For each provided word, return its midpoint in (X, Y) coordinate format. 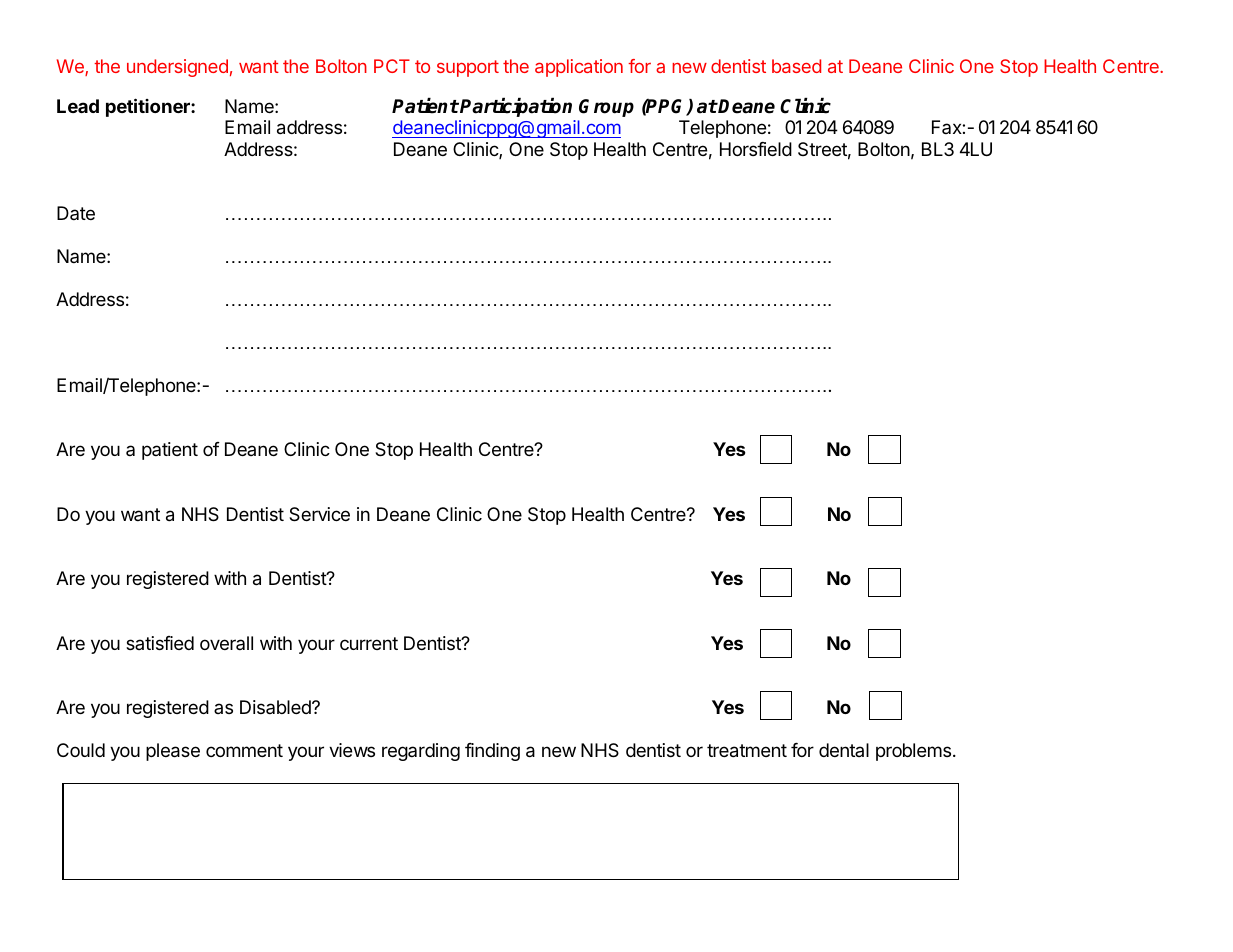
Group (606, 108)
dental (844, 750)
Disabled (276, 707)
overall (226, 643)
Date (76, 213)
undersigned (177, 68)
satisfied (160, 643)
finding (492, 752)
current (369, 643)
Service (319, 514)
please (173, 752)
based (796, 66)
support (468, 68)
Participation (516, 107)
